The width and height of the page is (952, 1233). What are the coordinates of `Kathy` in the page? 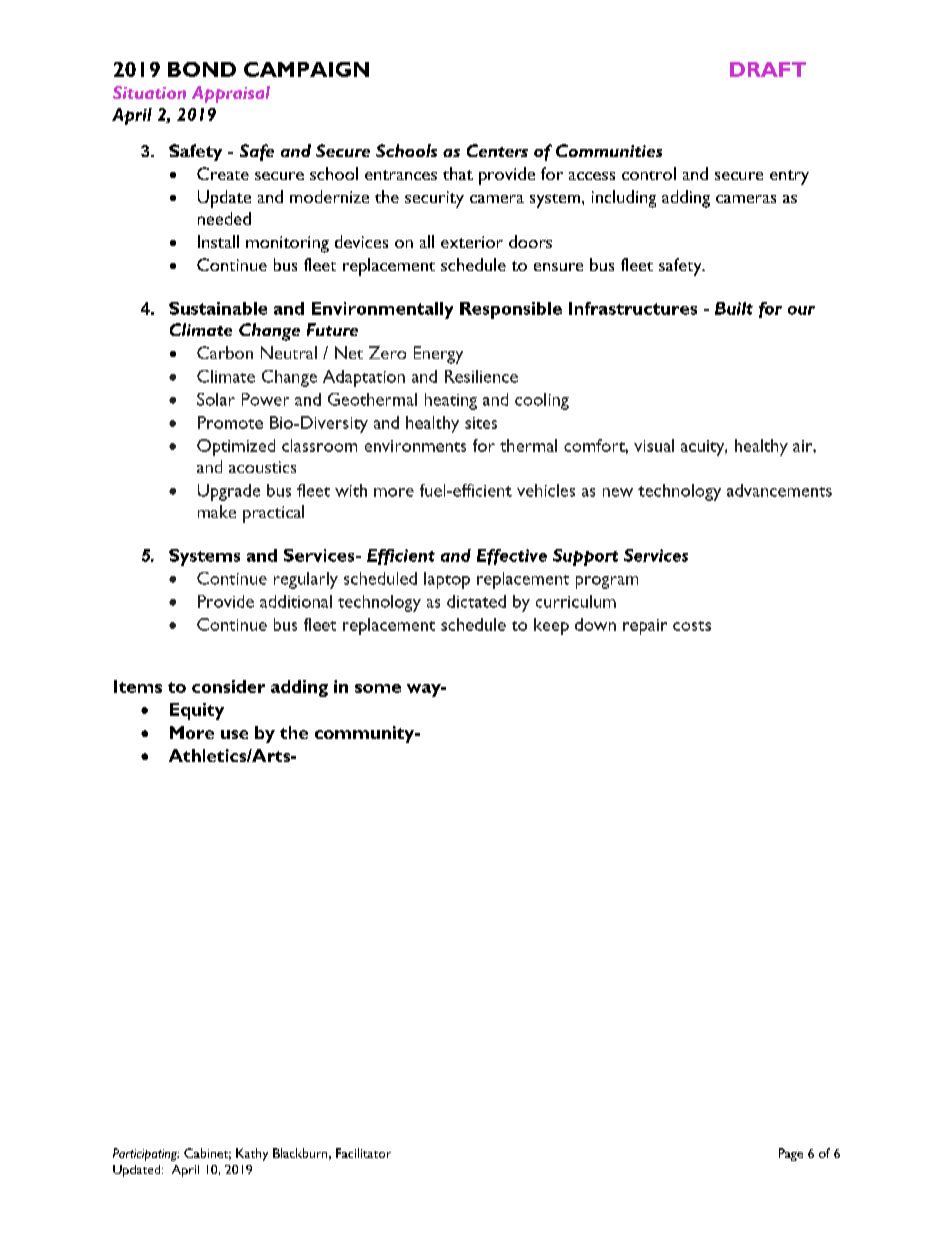 It's located at (252, 1154).
